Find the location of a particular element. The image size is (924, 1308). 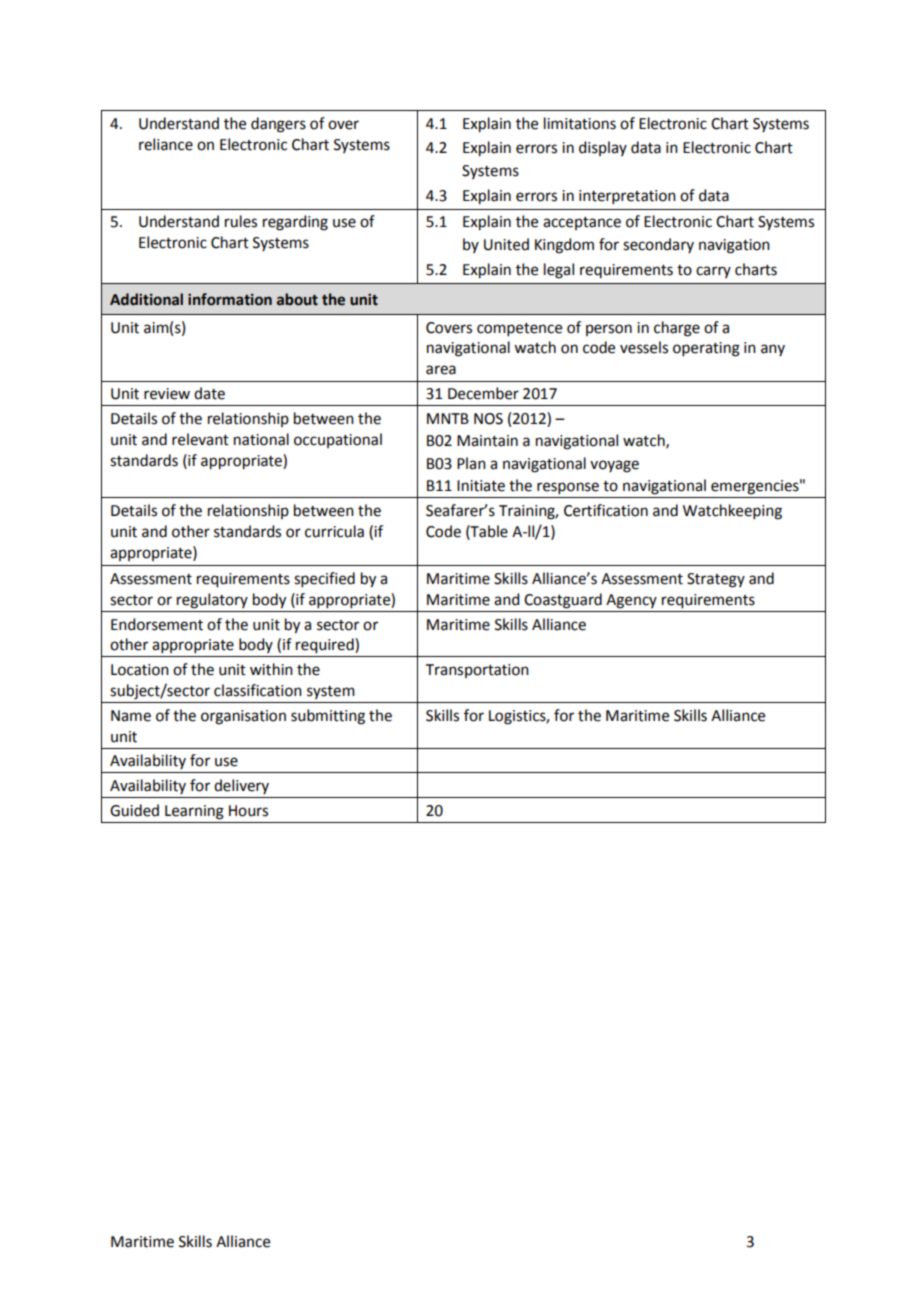

date is located at coordinates (209, 393).
